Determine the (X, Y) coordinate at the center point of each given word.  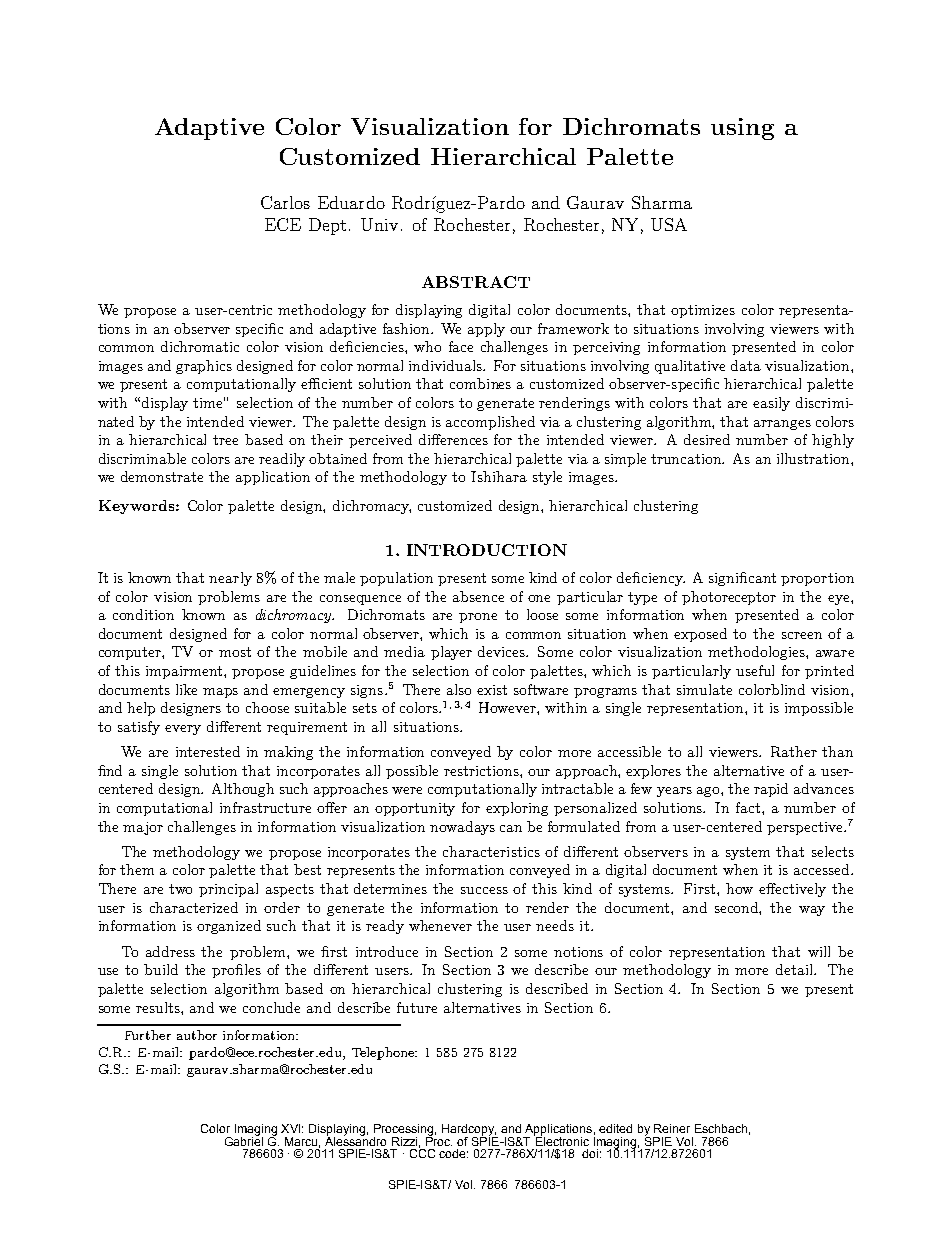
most (235, 652)
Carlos (285, 202)
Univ (379, 224)
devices (503, 651)
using (742, 129)
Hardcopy (469, 1131)
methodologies (757, 653)
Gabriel (244, 1140)
